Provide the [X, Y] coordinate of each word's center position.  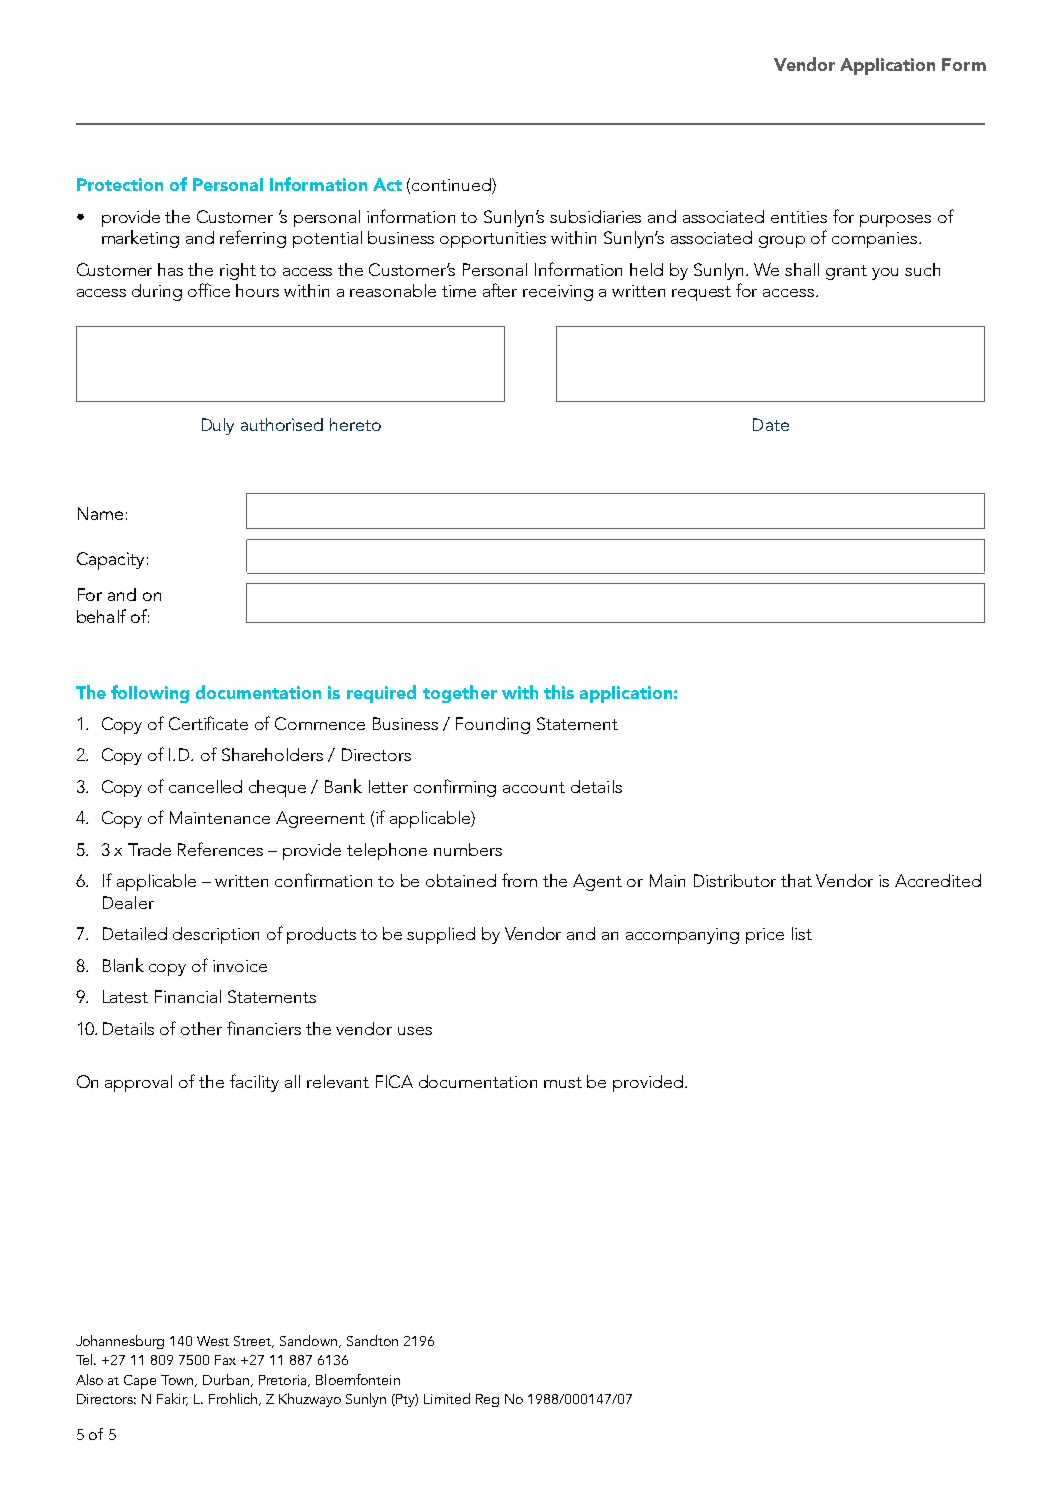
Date [771, 424]
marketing [140, 239]
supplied [441, 935]
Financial [188, 996]
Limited [447, 1398]
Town [178, 1381]
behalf [101, 616]
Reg [487, 1400]
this [559, 692]
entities [799, 217]
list [802, 933]
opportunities [493, 240]
